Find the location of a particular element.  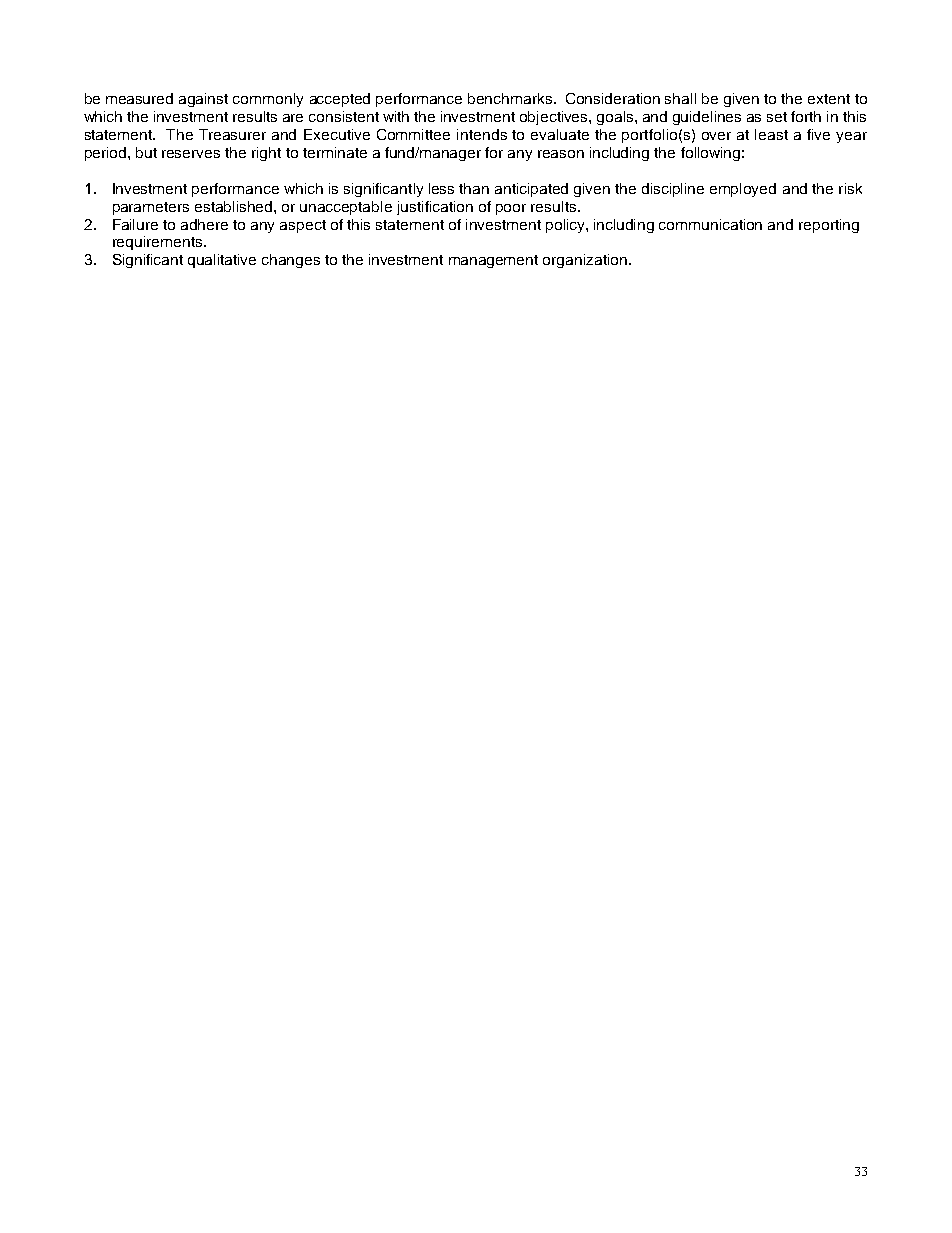

qualitative is located at coordinates (222, 261).
